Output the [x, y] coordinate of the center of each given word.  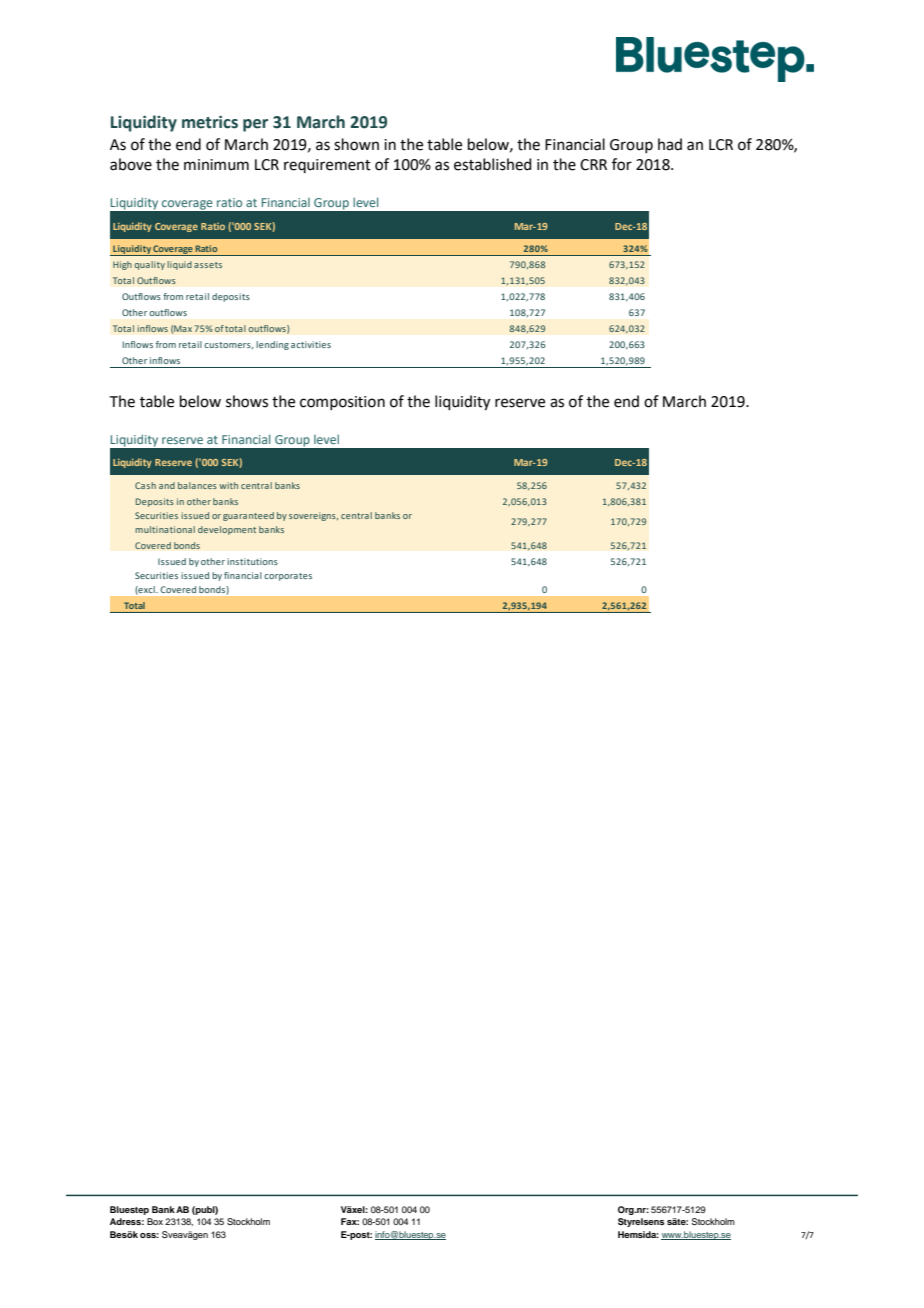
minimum [216, 165]
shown [356, 144]
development [227, 530]
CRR [593, 165]
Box [155, 1221]
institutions [252, 561]
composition [342, 403]
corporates [288, 577]
